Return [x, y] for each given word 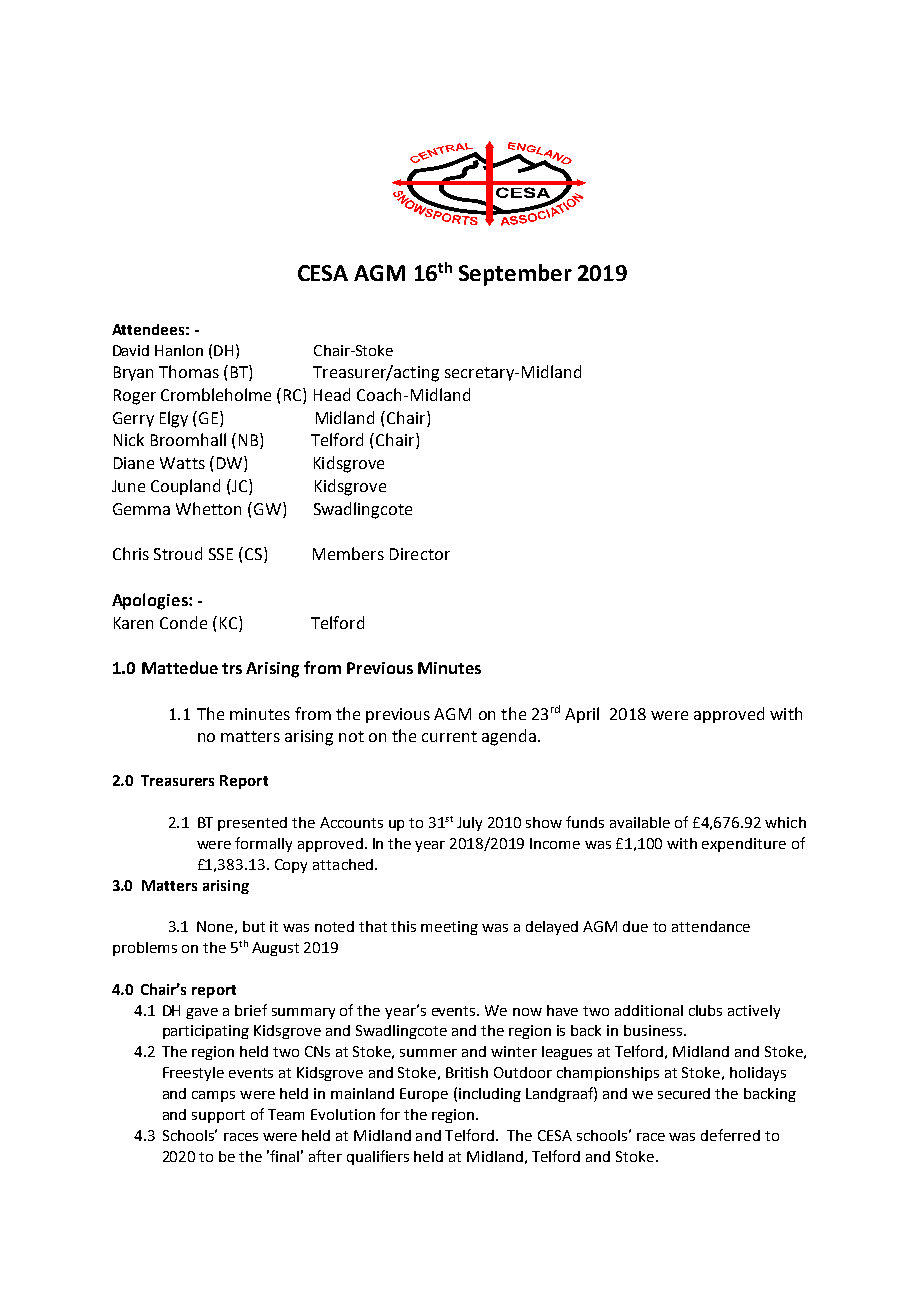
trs [232, 668]
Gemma [141, 509]
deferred [730, 1135]
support [218, 1116]
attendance [711, 926]
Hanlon [179, 350]
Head [332, 394]
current [449, 736]
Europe [424, 1095]
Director [420, 554]
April [582, 715]
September [515, 275]
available [640, 822]
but [254, 926]
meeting [449, 928]
